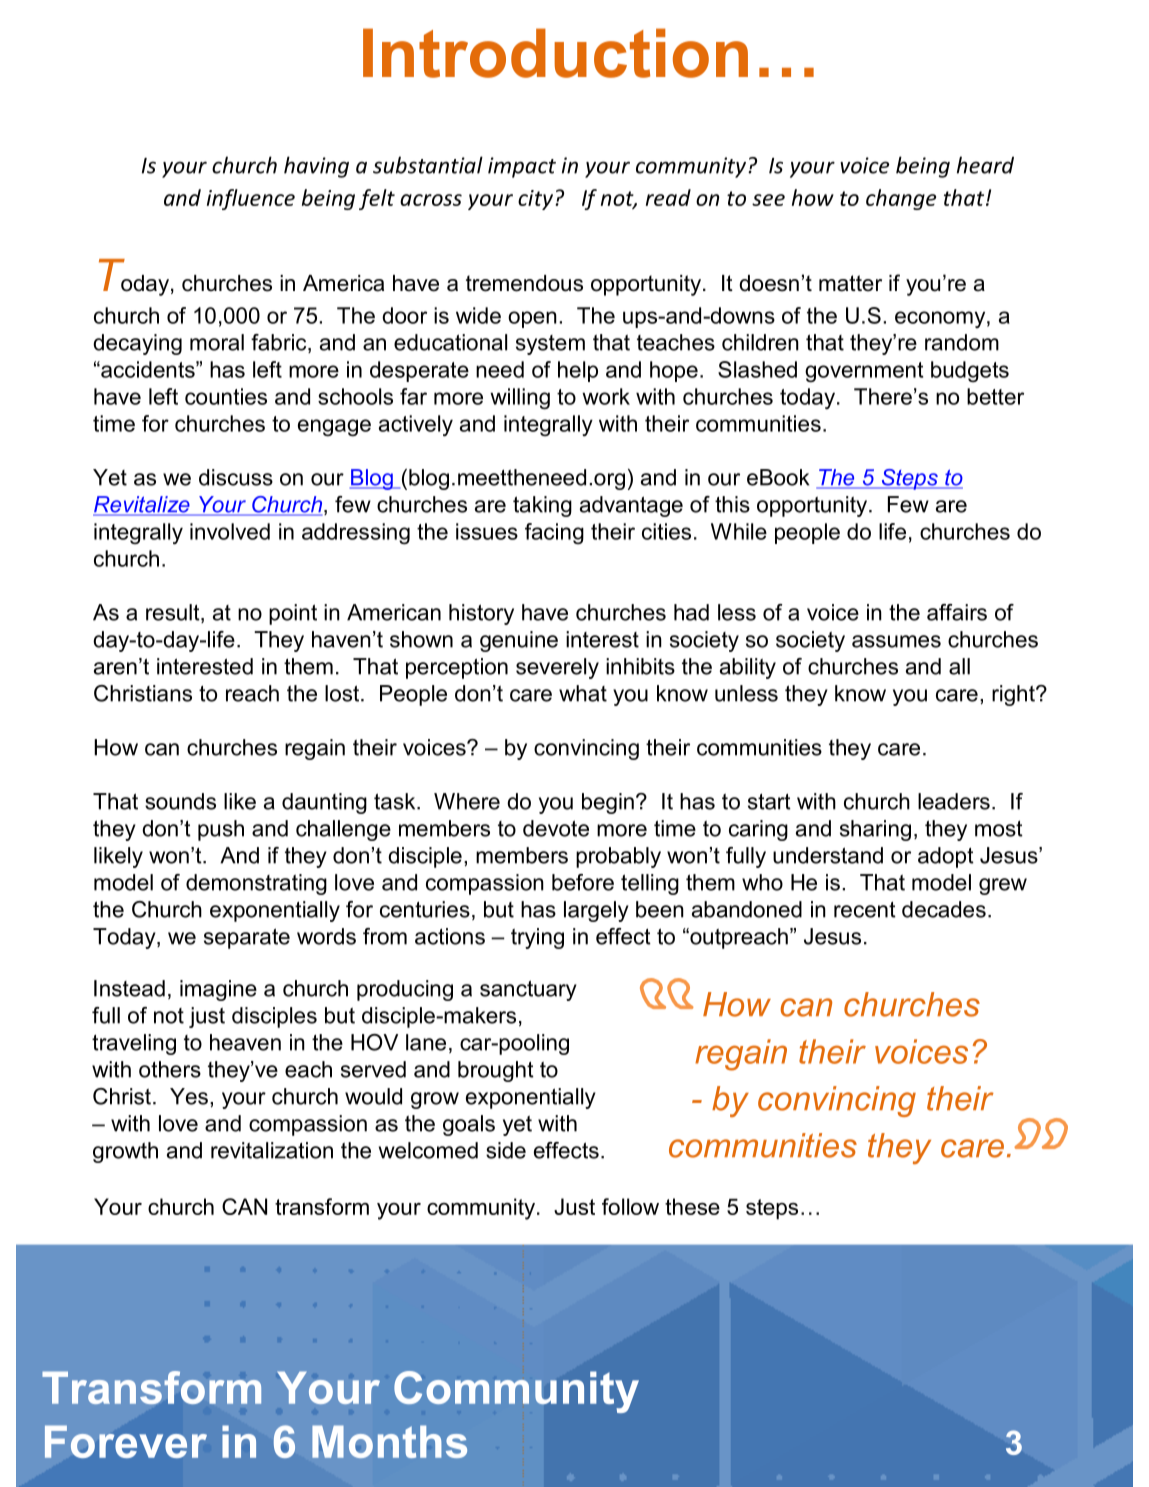 The height and width of the document is (1487, 1149). What do you see at coordinates (126, 1441) in the document?
I see `Forever` at bounding box center [126, 1441].
